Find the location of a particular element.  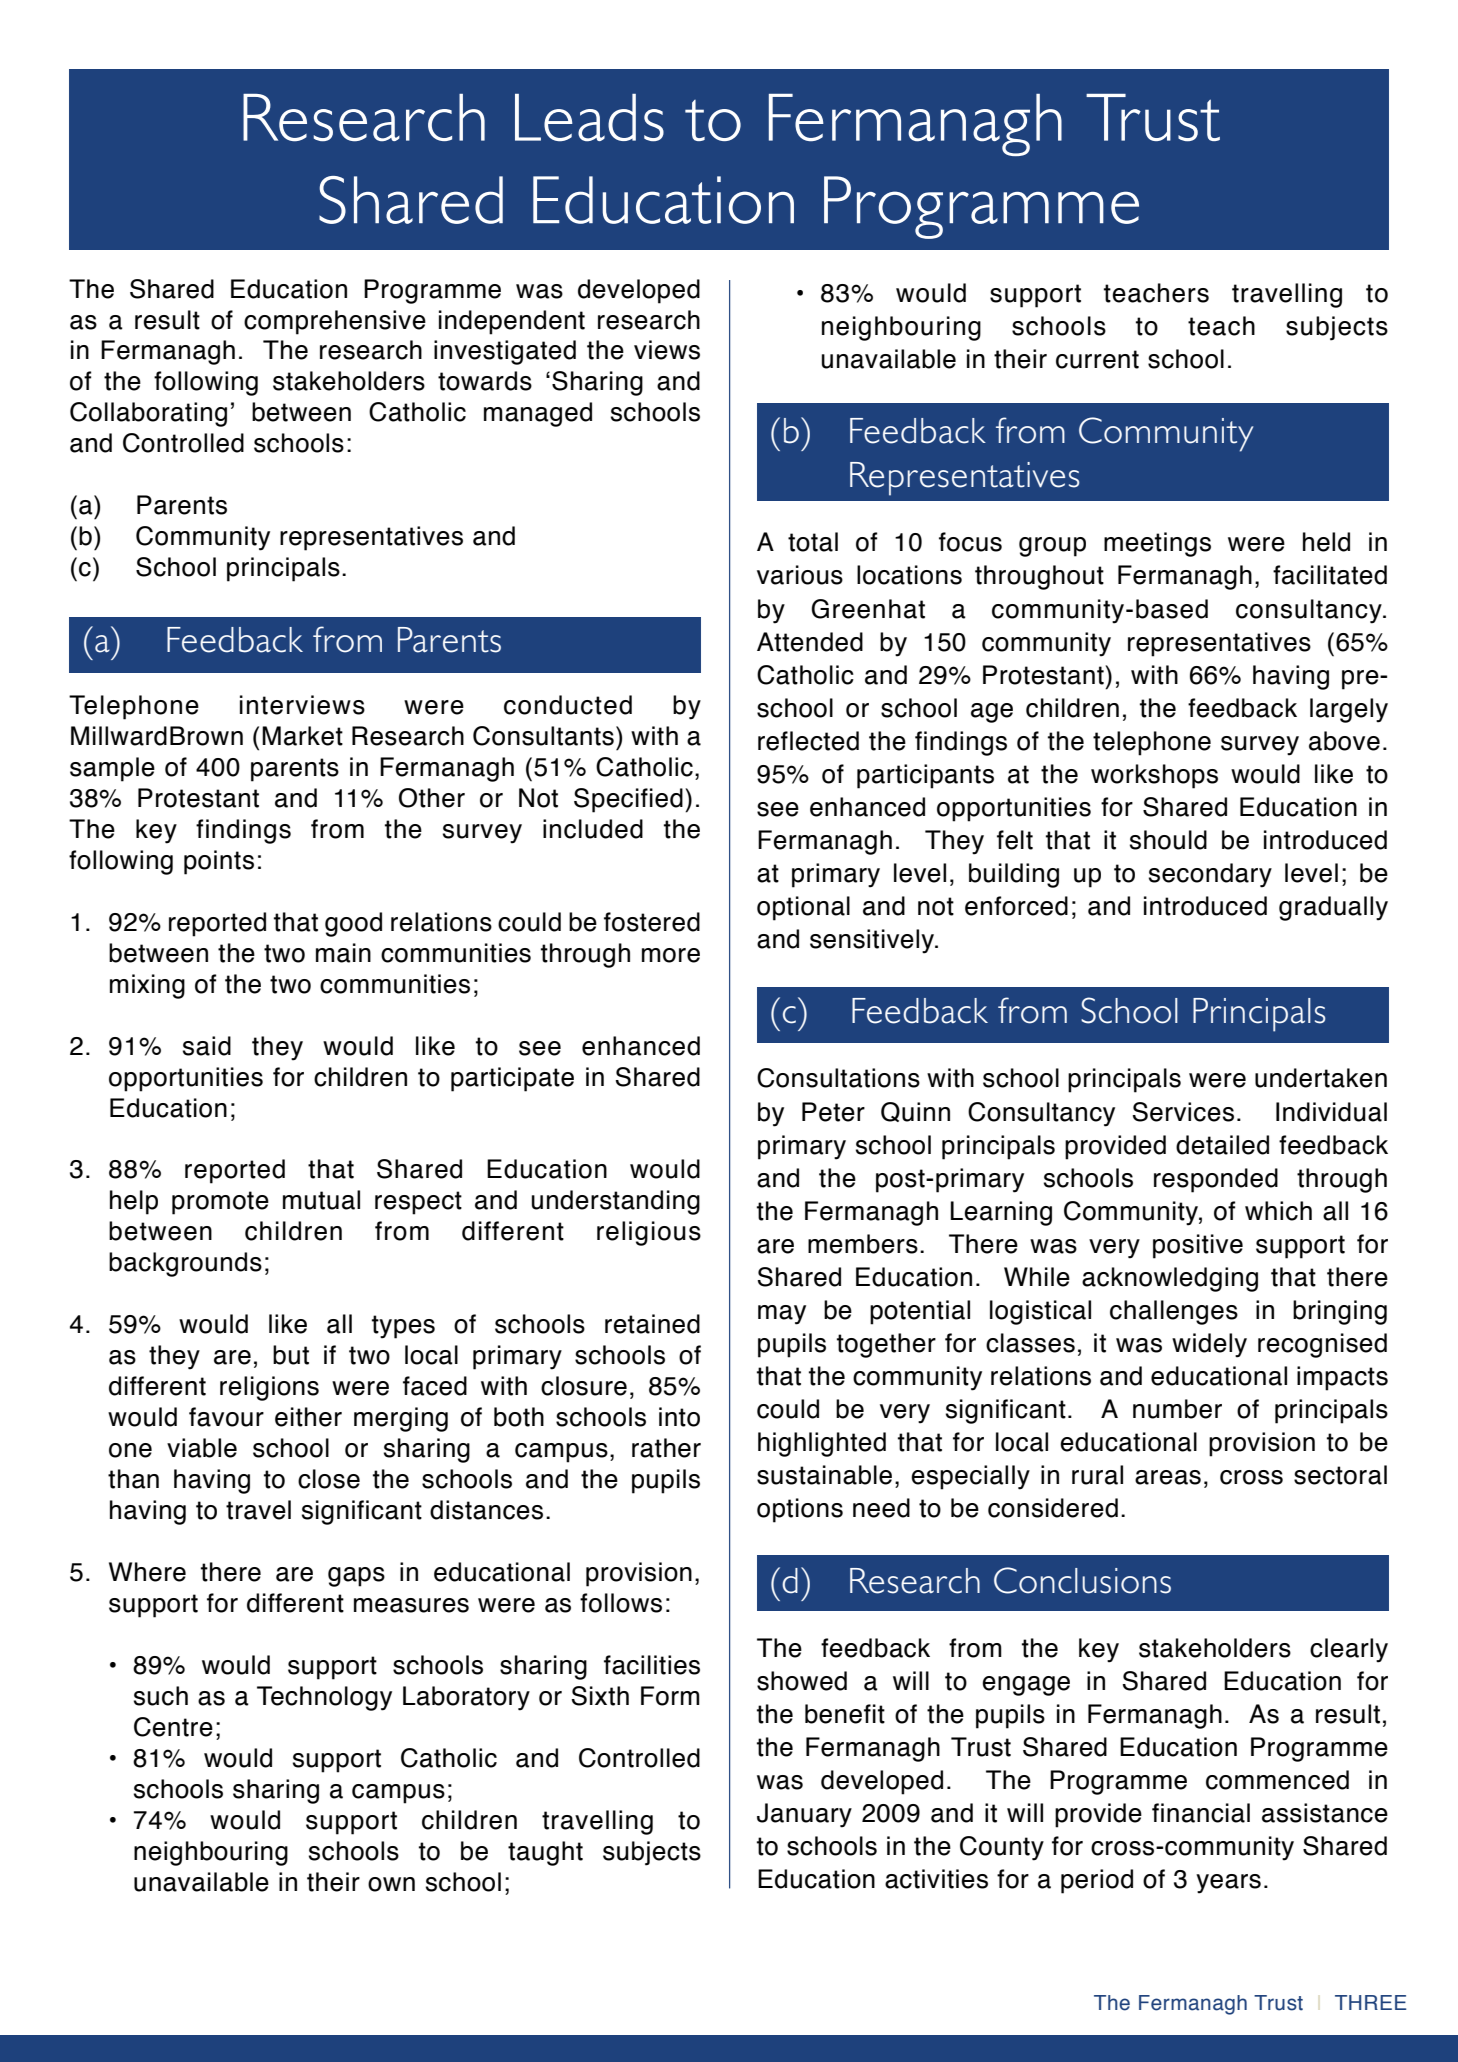

religious is located at coordinates (649, 1233).
